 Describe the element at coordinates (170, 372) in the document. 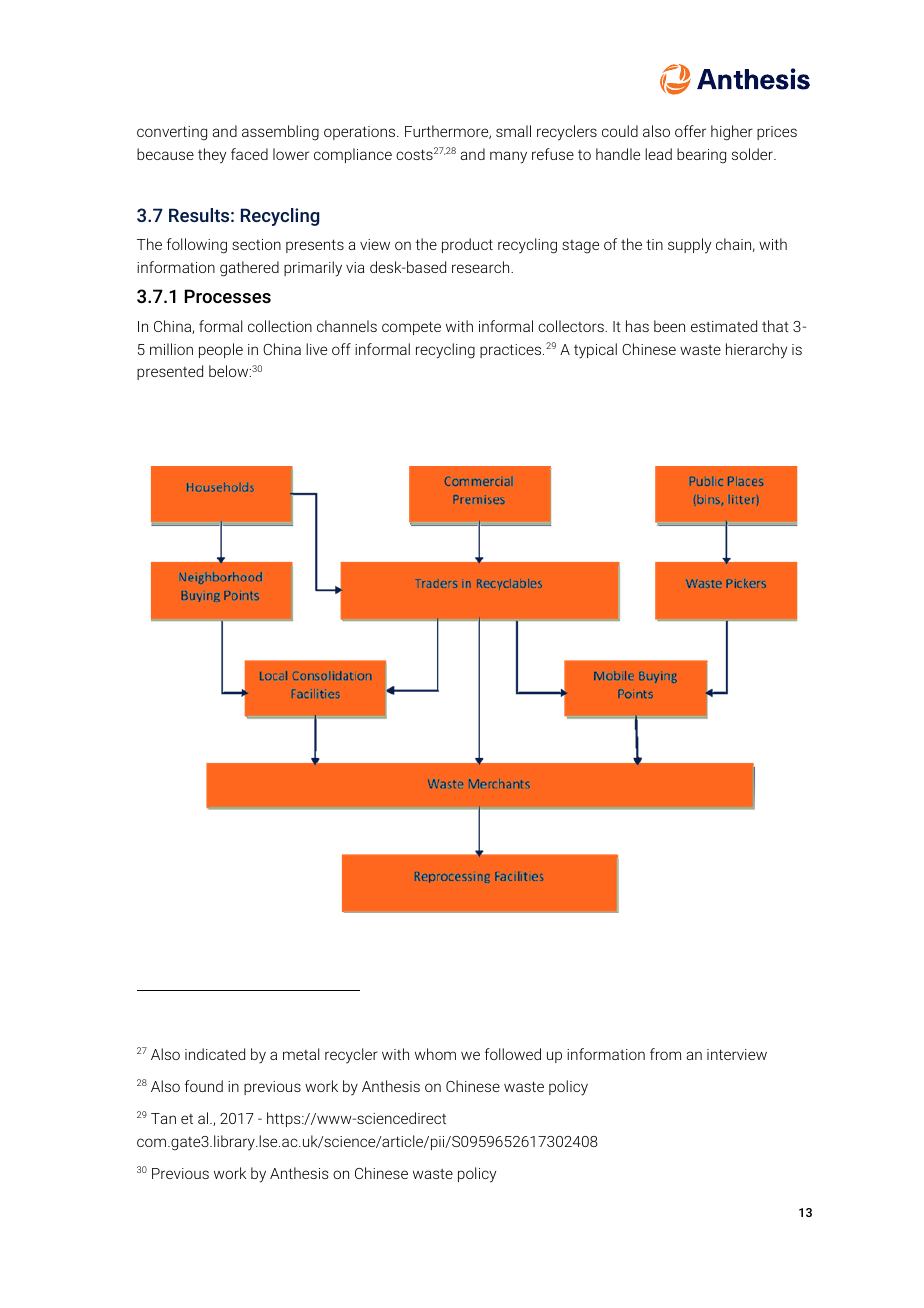

I see `presented` at that location.
